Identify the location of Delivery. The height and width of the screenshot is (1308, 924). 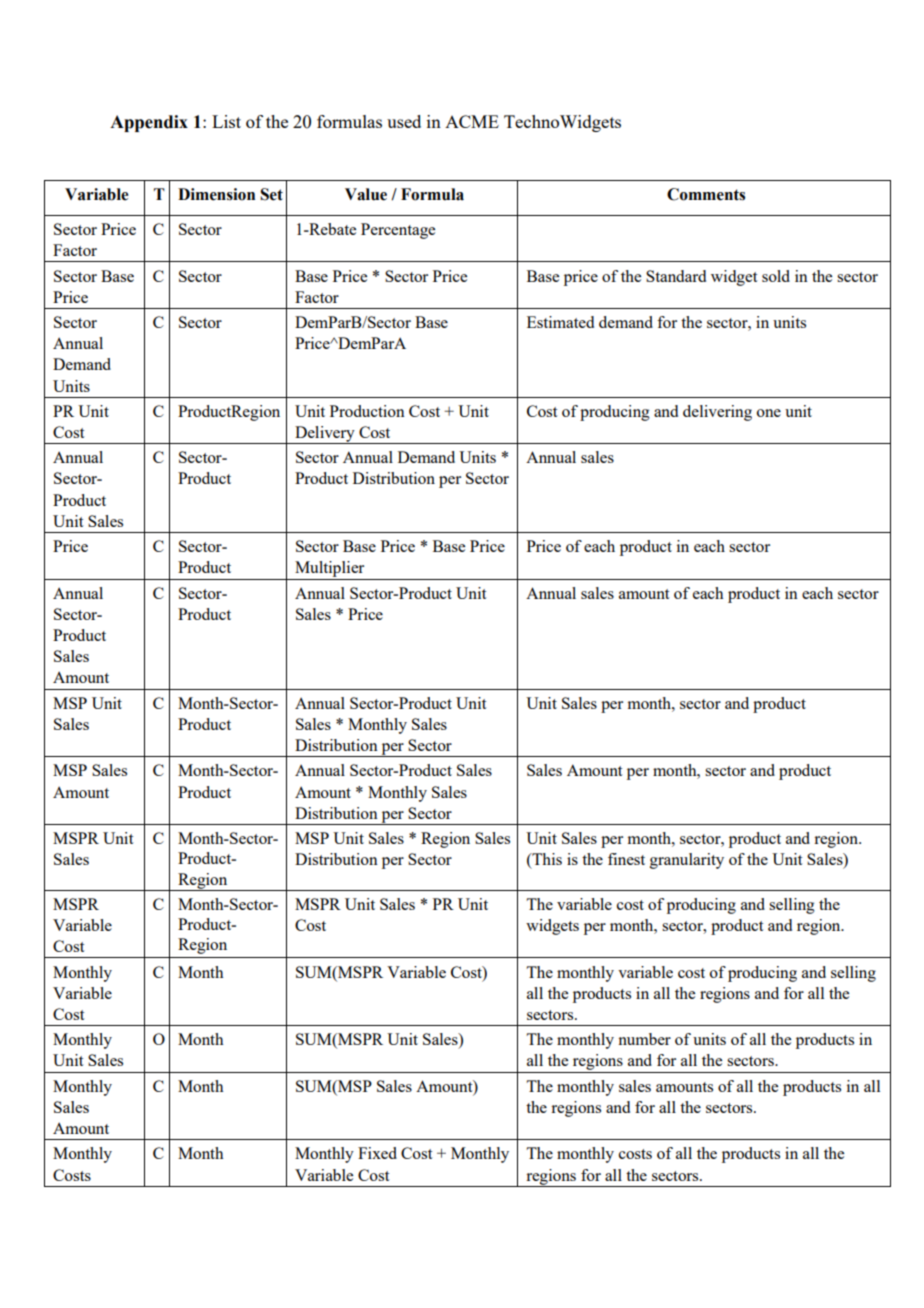
(325, 435).
